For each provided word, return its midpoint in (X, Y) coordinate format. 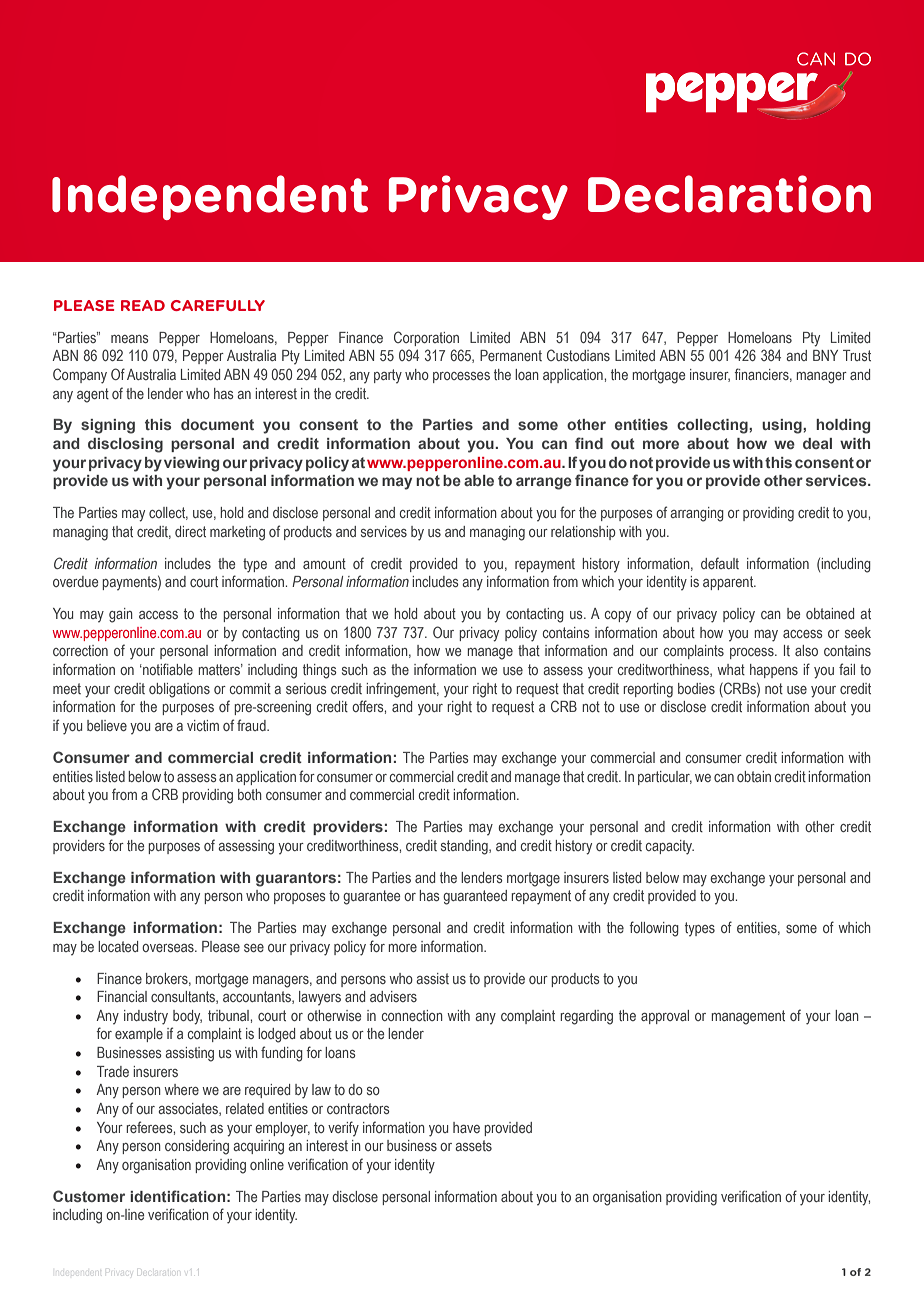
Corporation (426, 338)
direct (190, 531)
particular (665, 778)
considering (197, 1147)
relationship (583, 533)
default (720, 563)
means (130, 339)
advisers (393, 996)
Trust (857, 355)
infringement (402, 690)
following (654, 929)
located (118, 946)
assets (473, 1145)
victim (203, 725)
